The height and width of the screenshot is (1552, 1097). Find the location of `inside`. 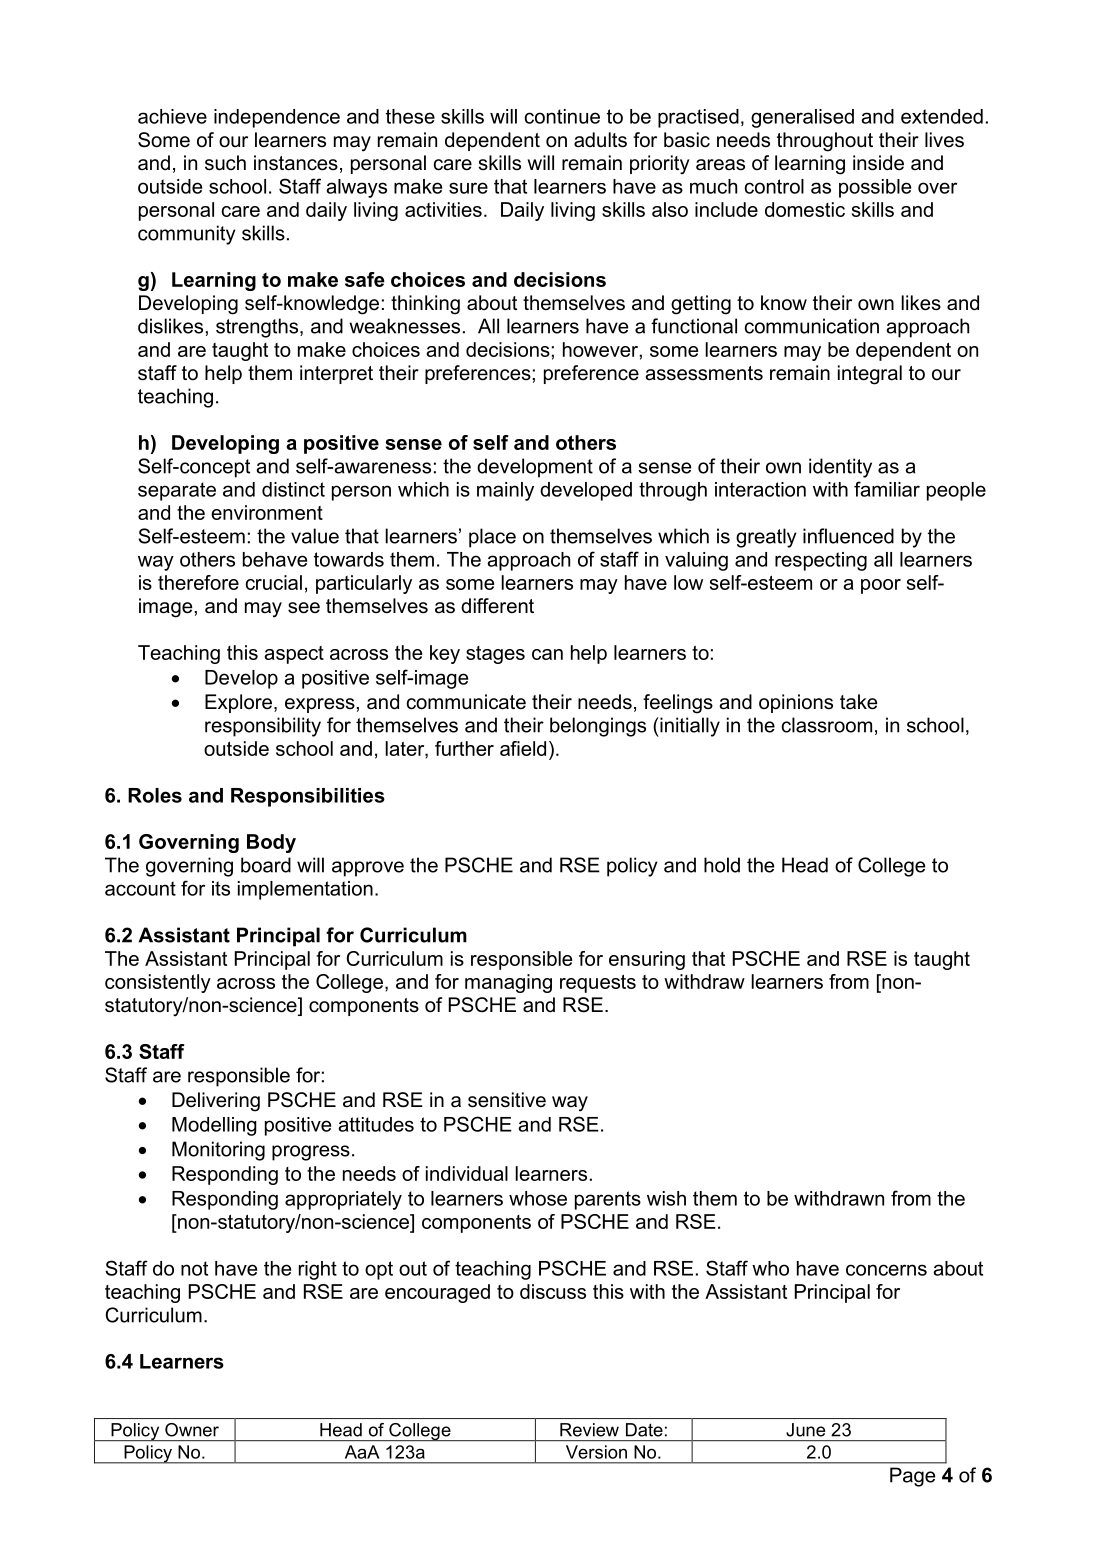

inside is located at coordinates (878, 163).
